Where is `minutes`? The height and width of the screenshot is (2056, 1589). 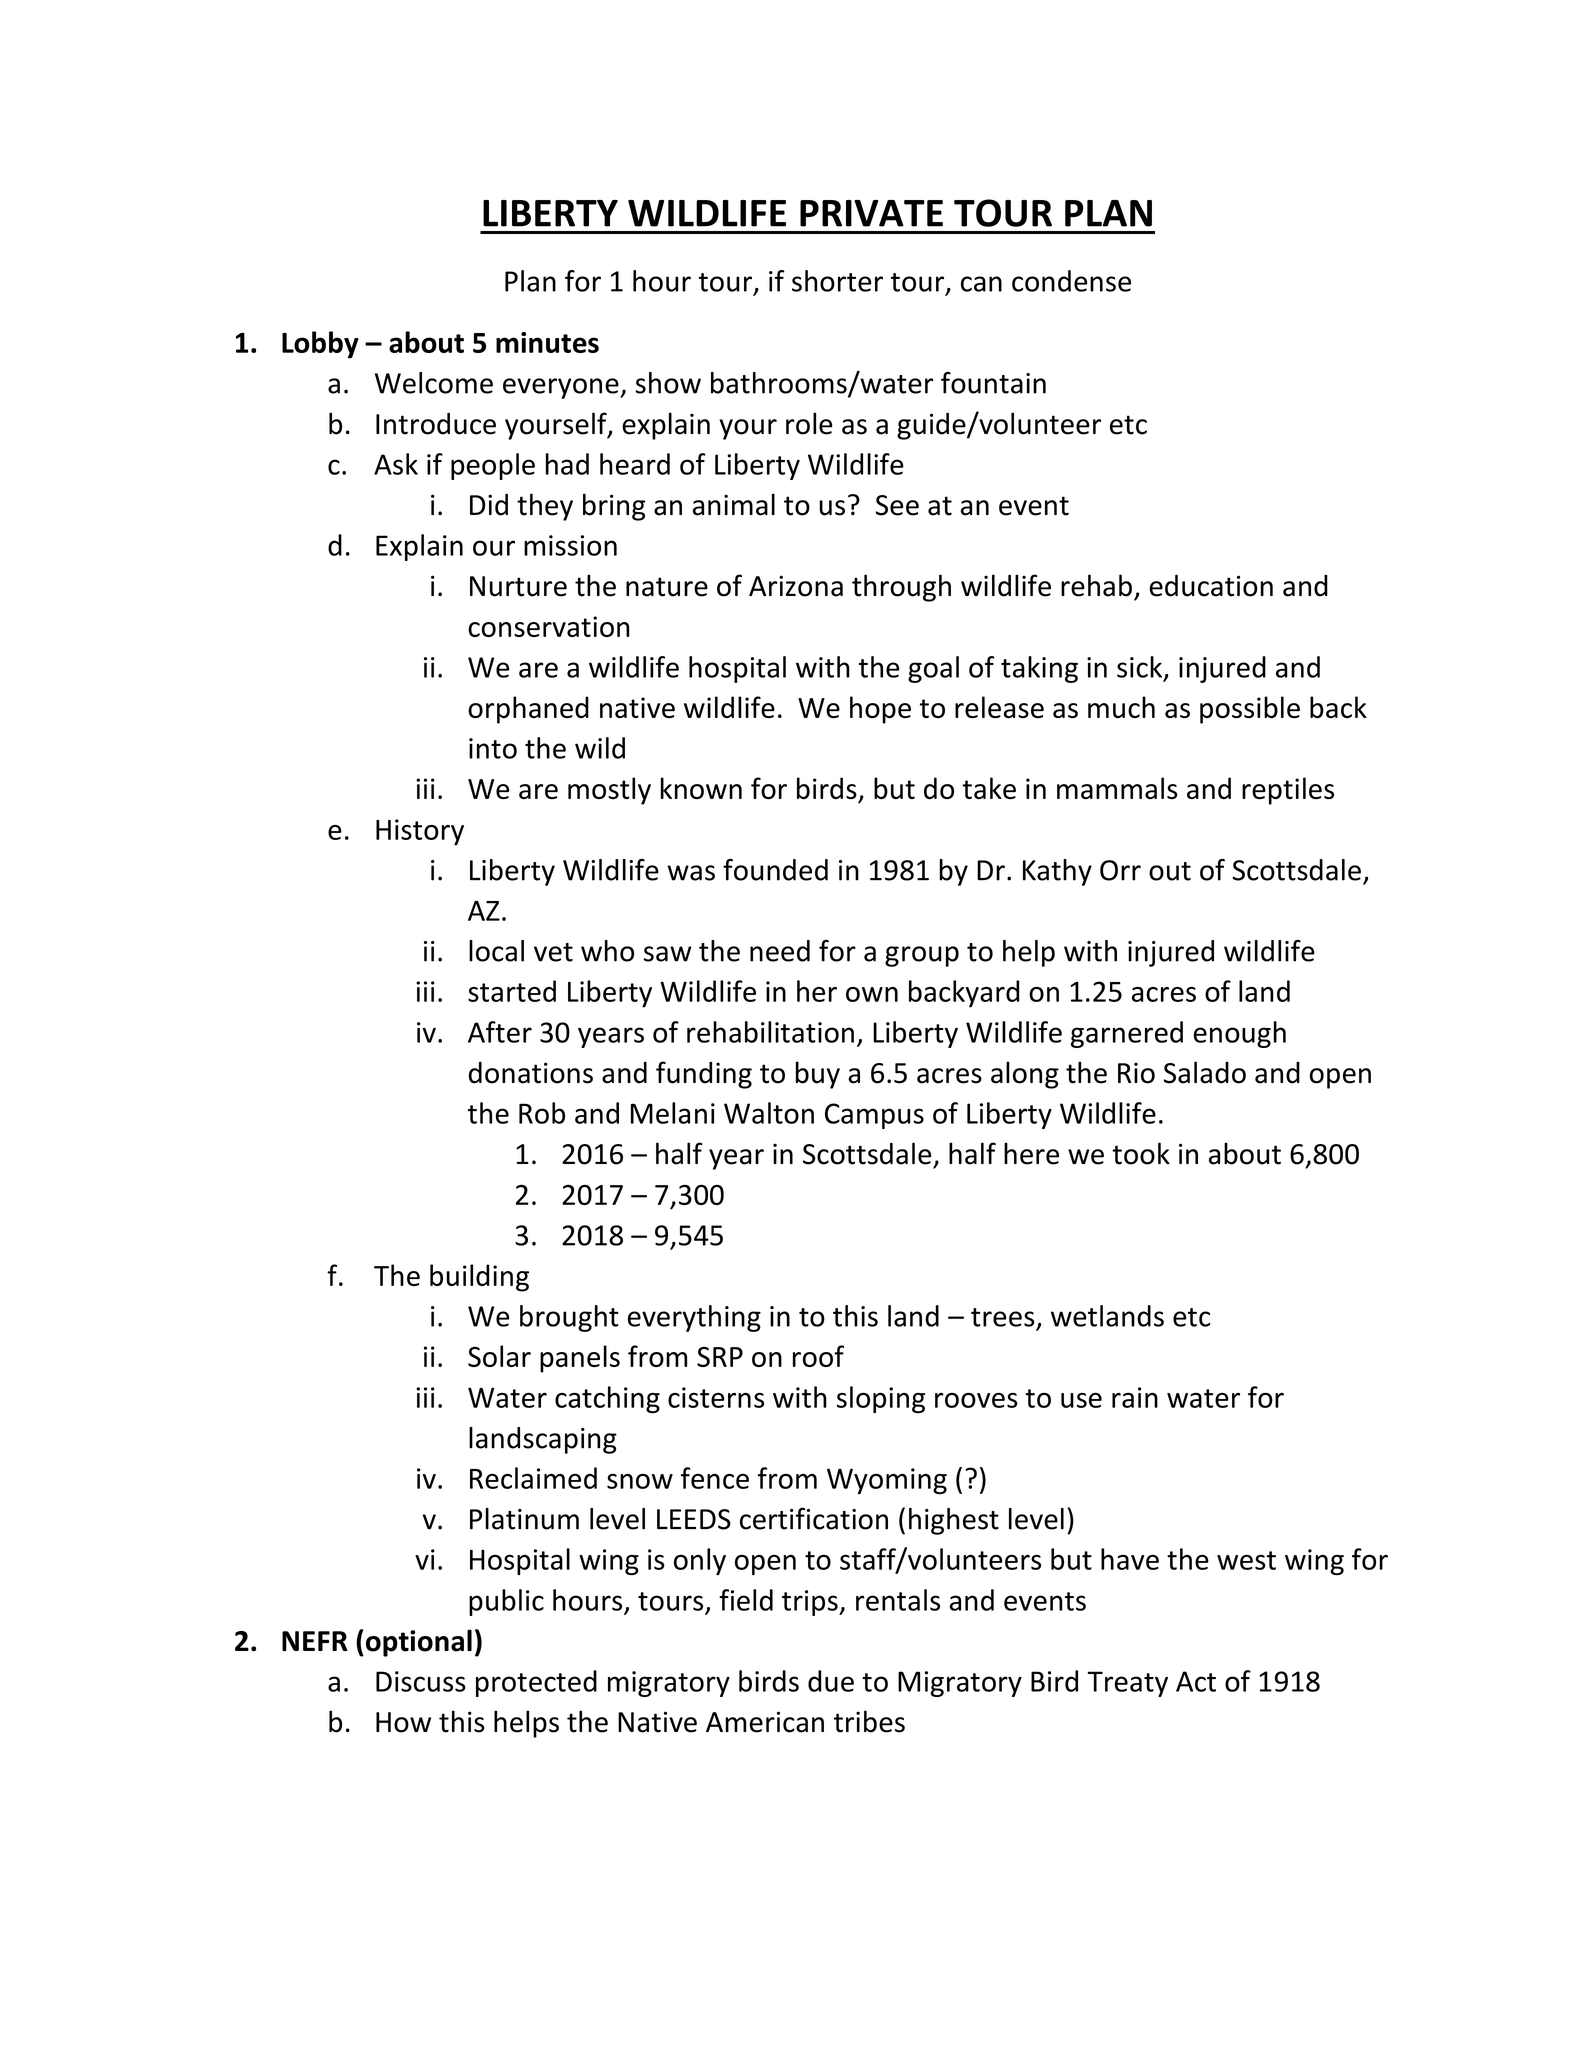 minutes is located at coordinates (547, 342).
